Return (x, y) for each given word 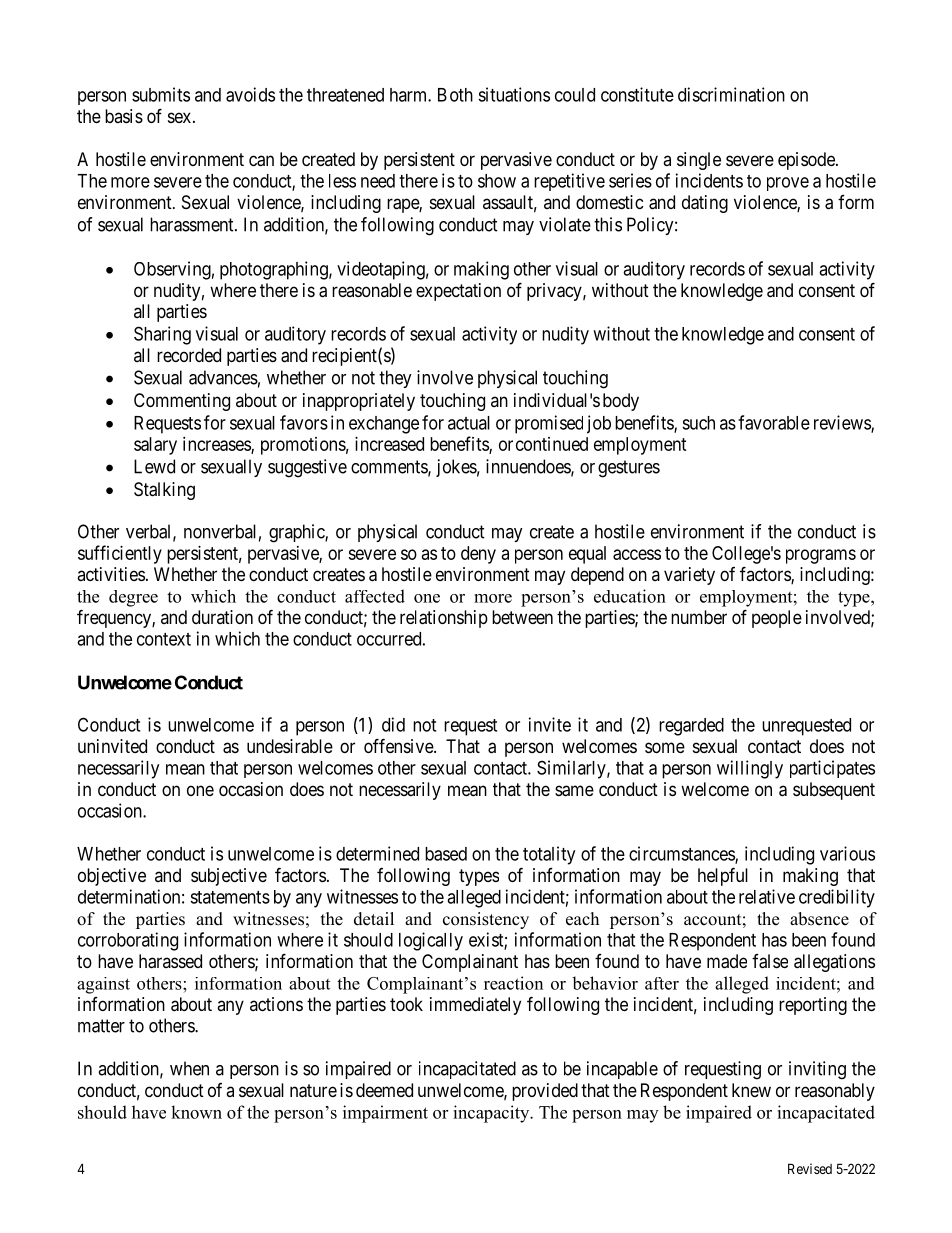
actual (469, 423)
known (196, 1112)
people (777, 619)
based (446, 854)
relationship (444, 619)
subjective (229, 877)
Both (455, 95)
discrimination (731, 94)
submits (161, 94)
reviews (843, 423)
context (164, 639)
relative (767, 896)
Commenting (182, 402)
